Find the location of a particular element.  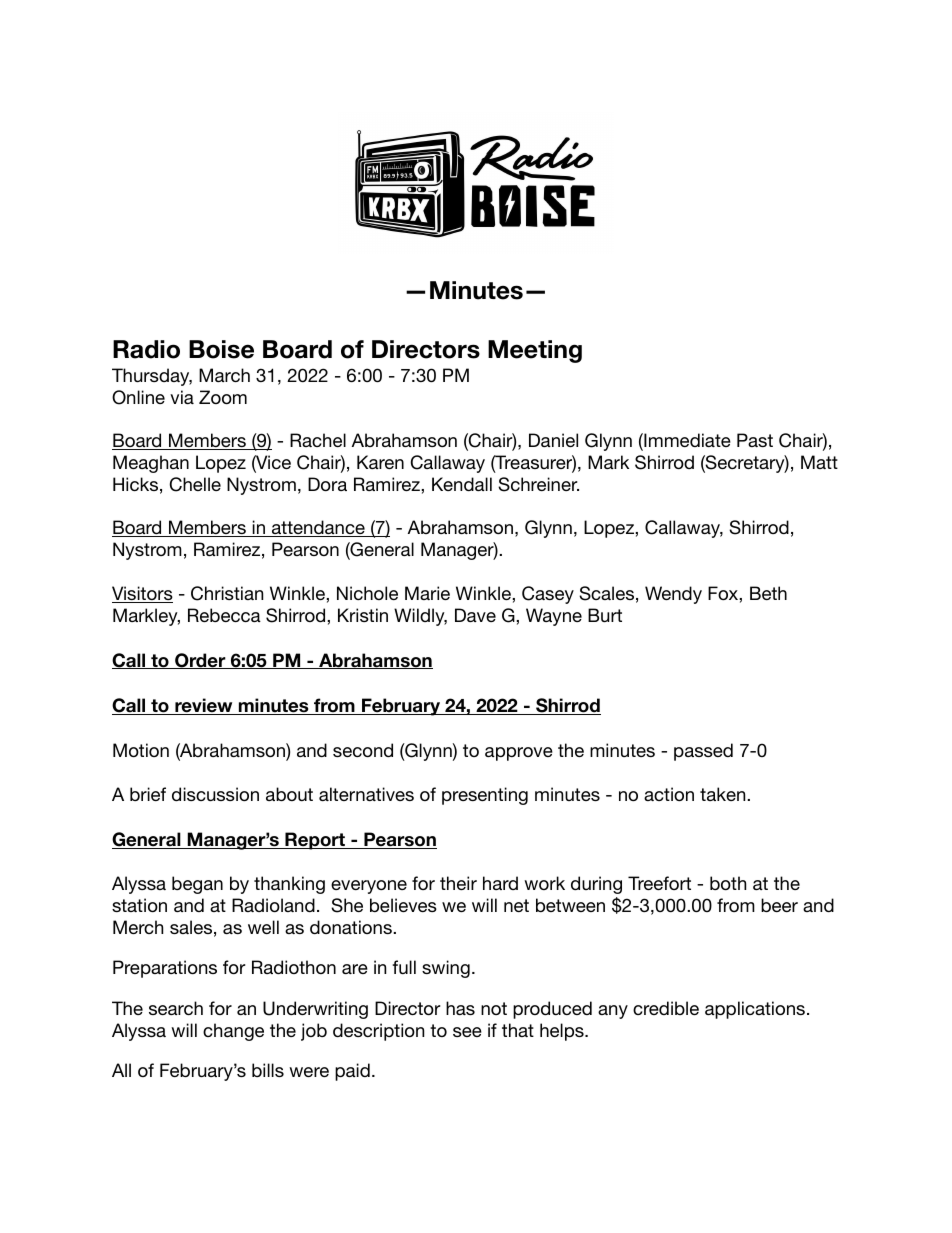

March is located at coordinates (224, 375).
